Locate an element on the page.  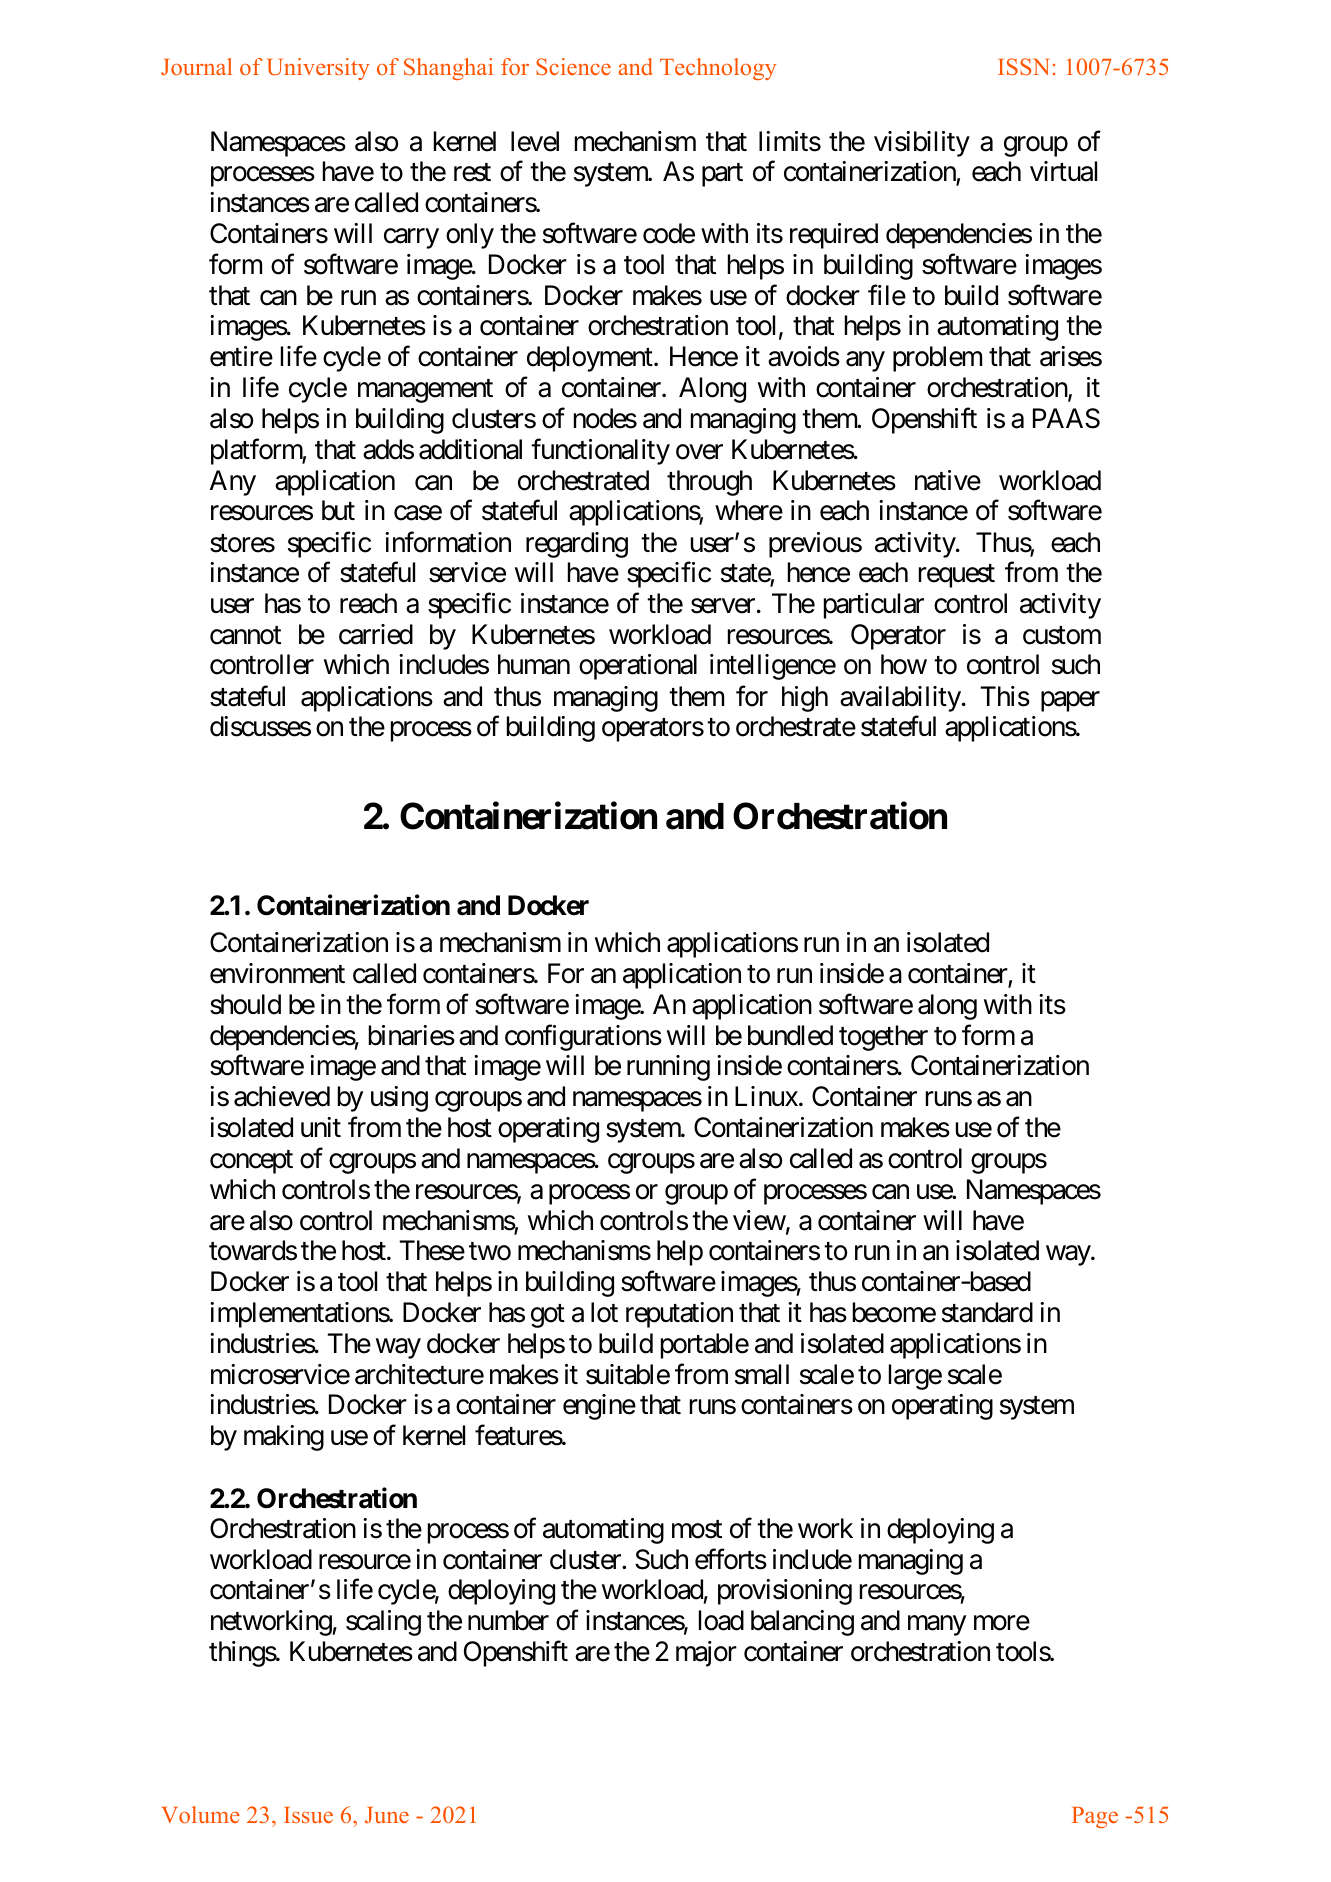
standard is located at coordinates (987, 1312).
